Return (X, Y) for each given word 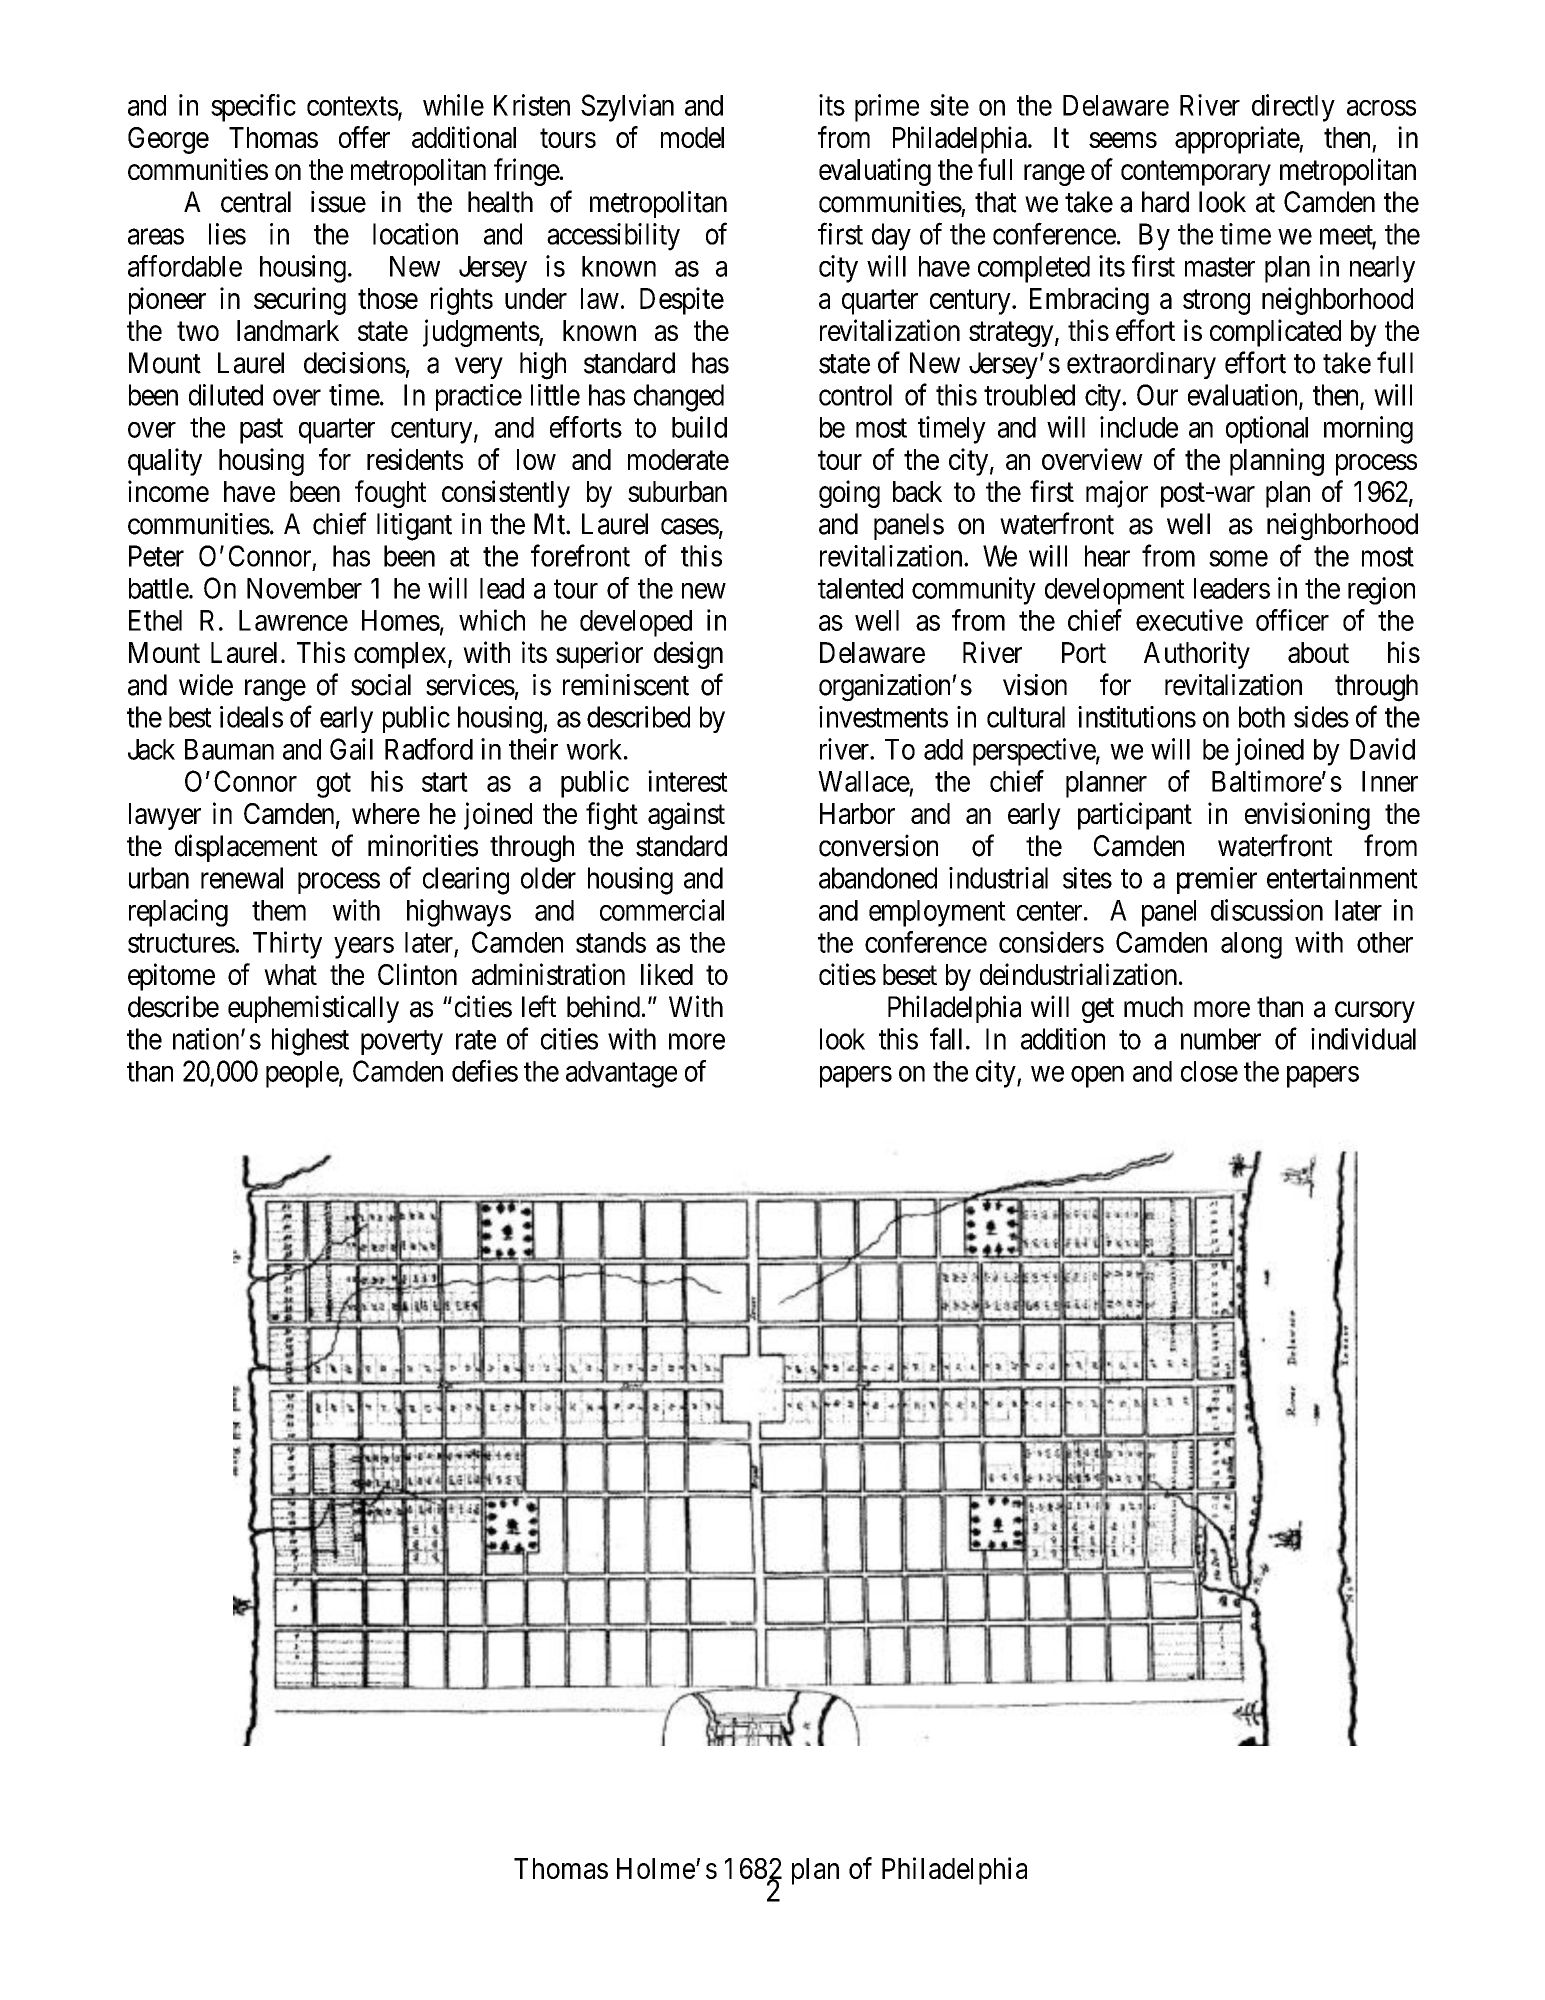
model (692, 137)
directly (1293, 108)
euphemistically (313, 1009)
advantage (621, 1074)
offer (364, 137)
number (1221, 1039)
